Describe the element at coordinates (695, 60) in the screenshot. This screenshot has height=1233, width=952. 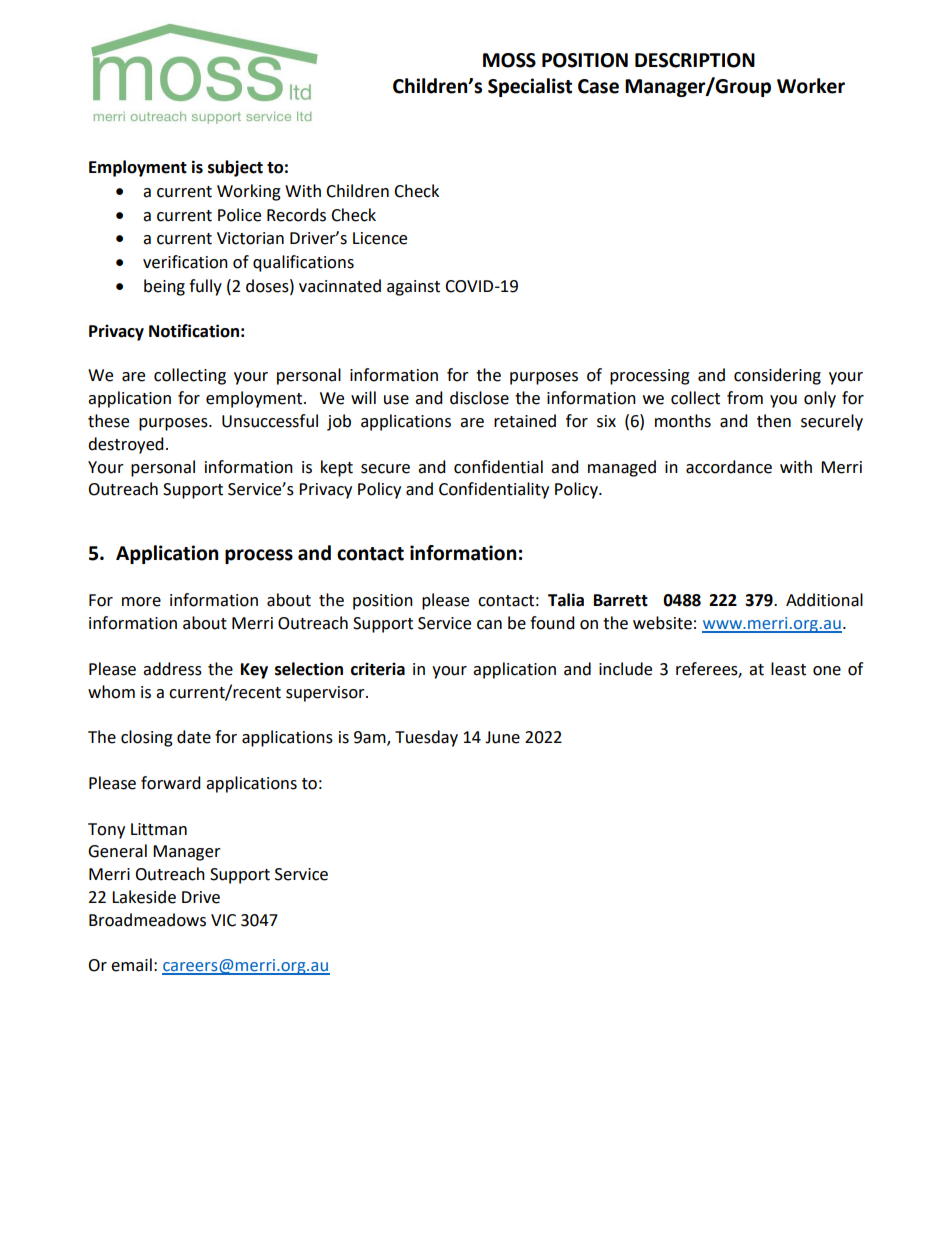
I see `DESCRIPTION` at that location.
